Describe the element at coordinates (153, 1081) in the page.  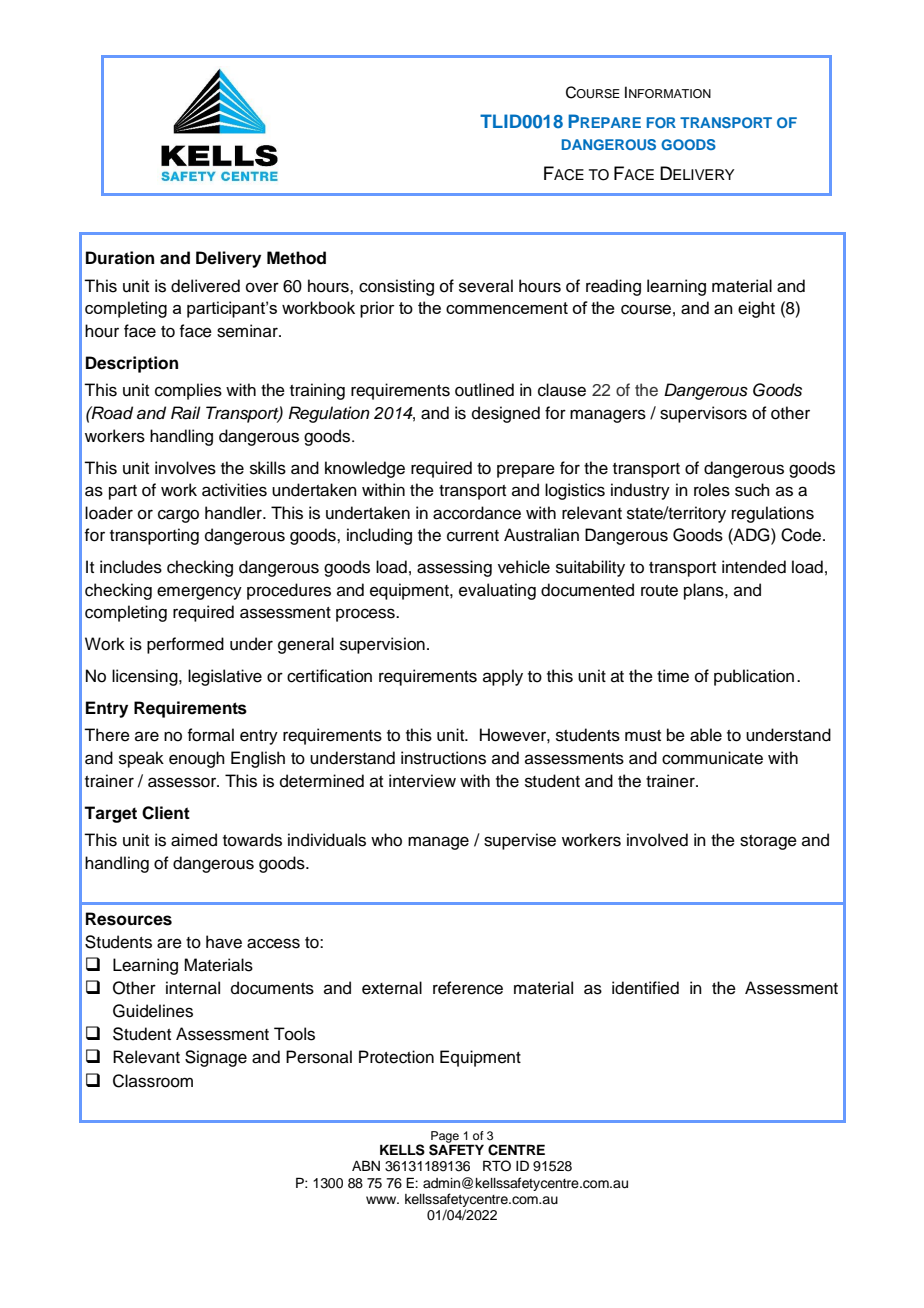
I see `Classroom` at that location.
